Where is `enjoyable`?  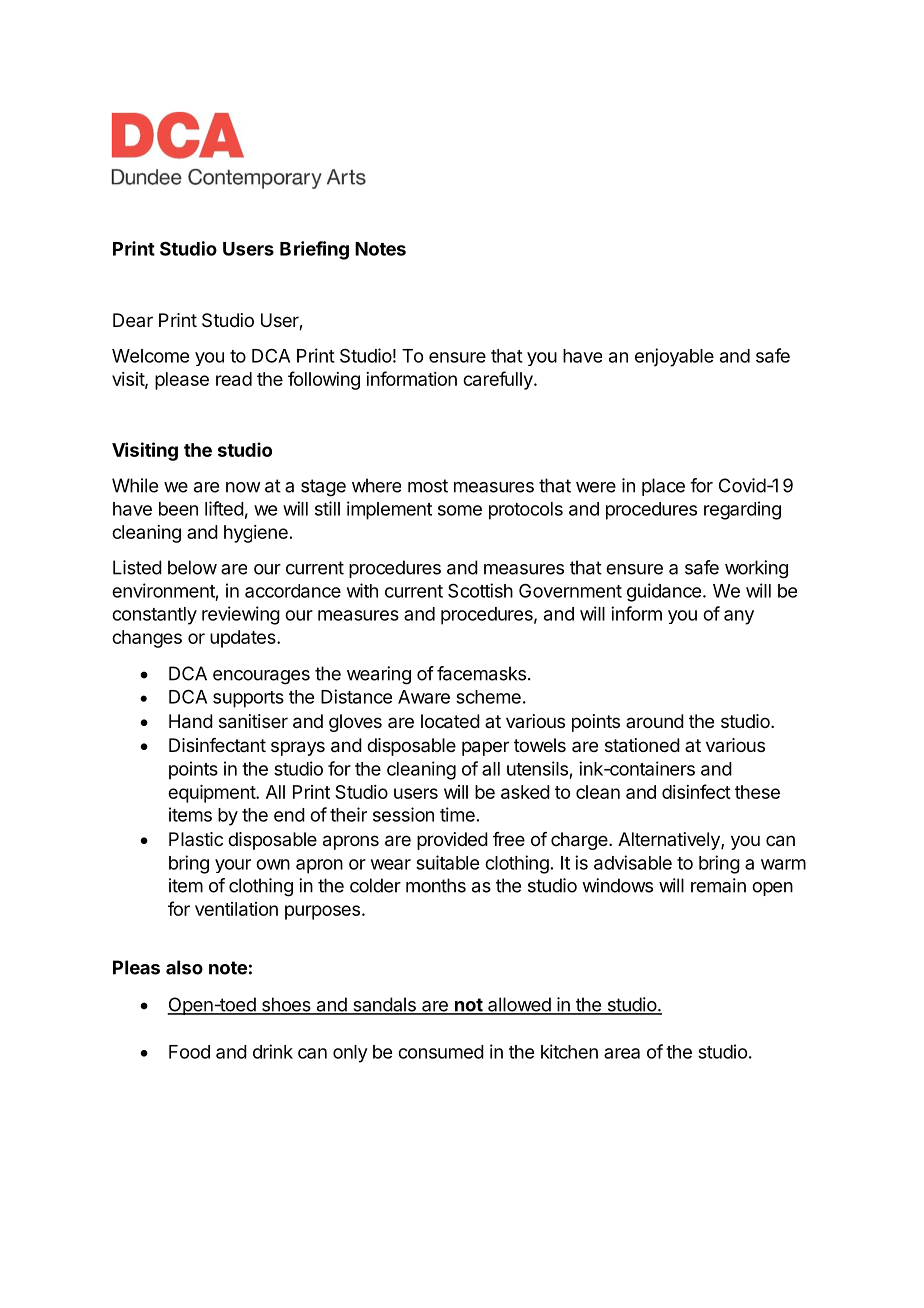
enjoyable is located at coordinates (674, 357).
